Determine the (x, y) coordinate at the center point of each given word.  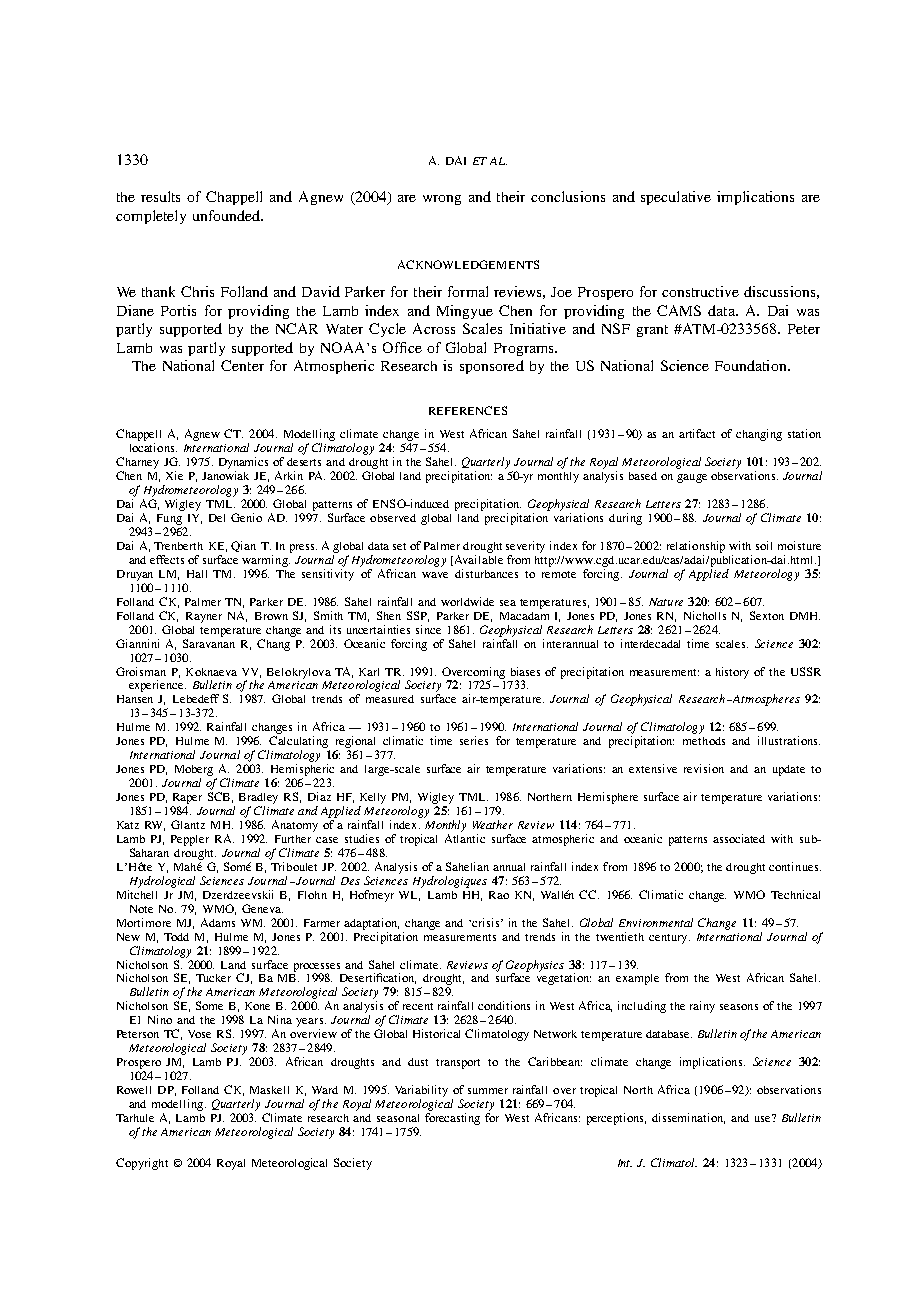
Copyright (142, 1164)
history (732, 673)
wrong (442, 200)
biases (525, 671)
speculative (676, 198)
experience (157, 686)
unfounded (227, 215)
